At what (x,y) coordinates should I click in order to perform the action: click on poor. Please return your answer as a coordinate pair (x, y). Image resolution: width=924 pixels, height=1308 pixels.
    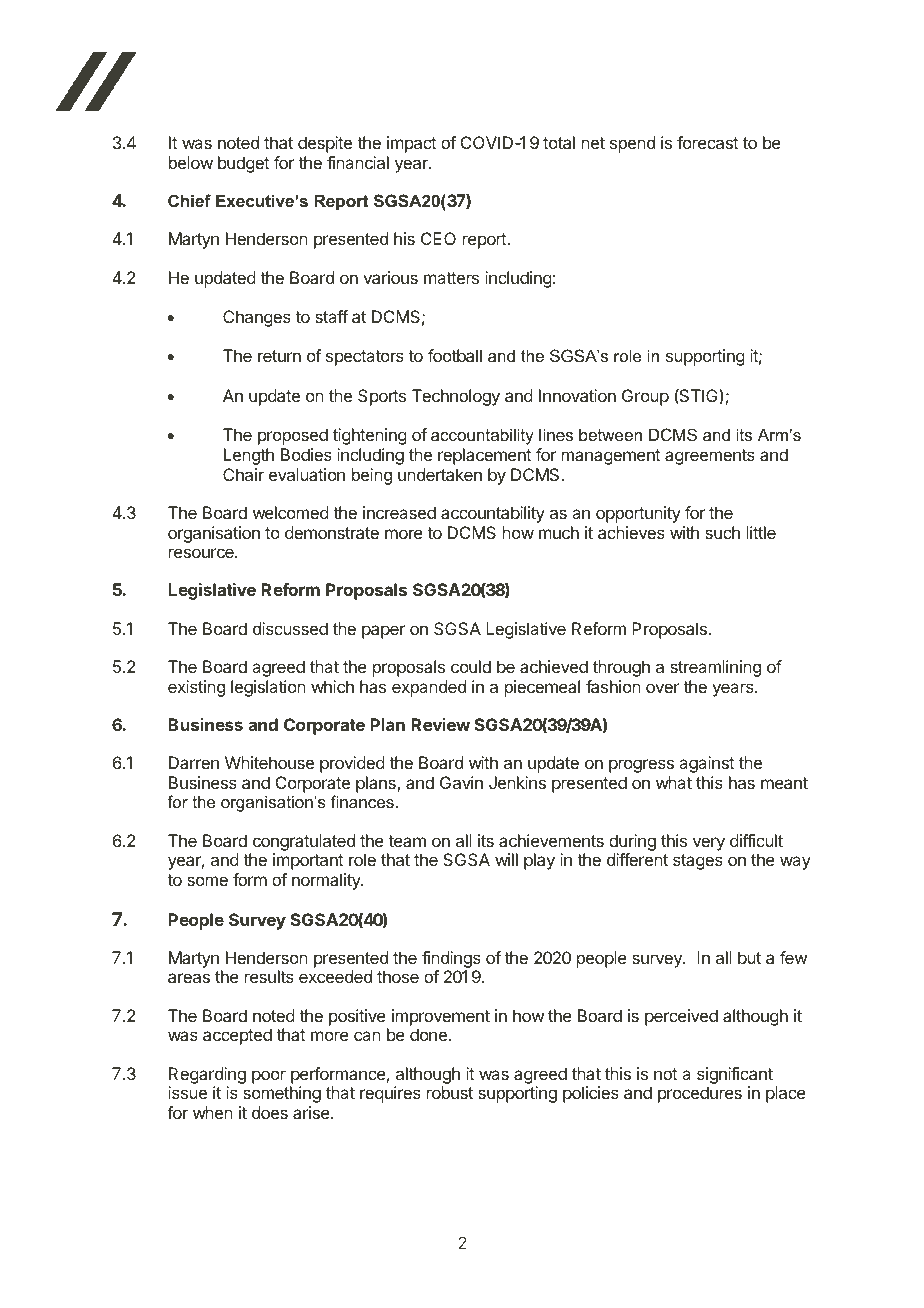
    Looking at the image, I should click on (269, 1077).
